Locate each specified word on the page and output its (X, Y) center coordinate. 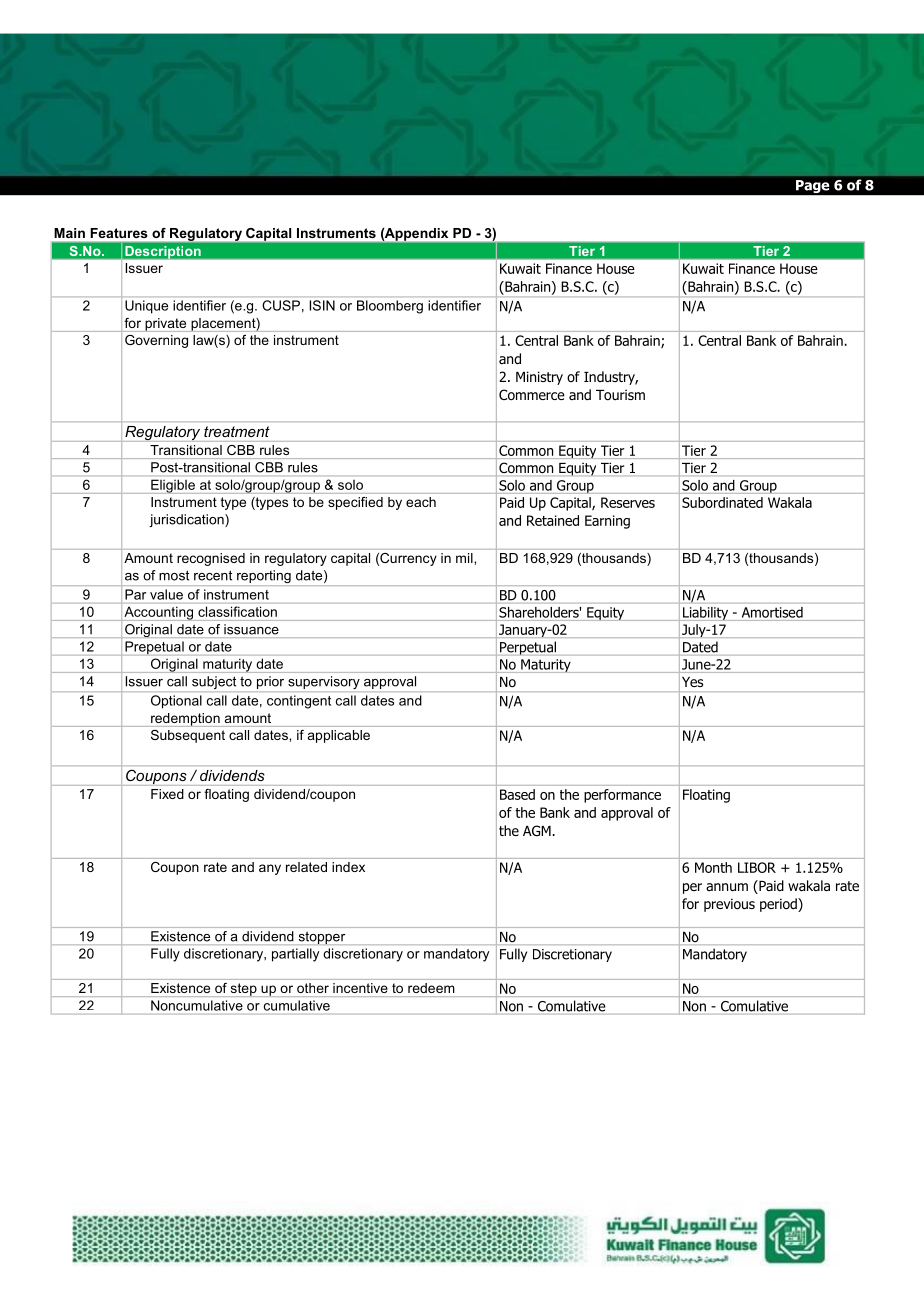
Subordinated (722, 502)
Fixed (167, 794)
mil (465, 558)
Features (119, 233)
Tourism (620, 394)
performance (622, 796)
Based (517, 794)
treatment (237, 431)
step (243, 990)
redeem (431, 988)
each (421, 502)
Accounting (159, 613)
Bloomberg (390, 307)
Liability (705, 613)
